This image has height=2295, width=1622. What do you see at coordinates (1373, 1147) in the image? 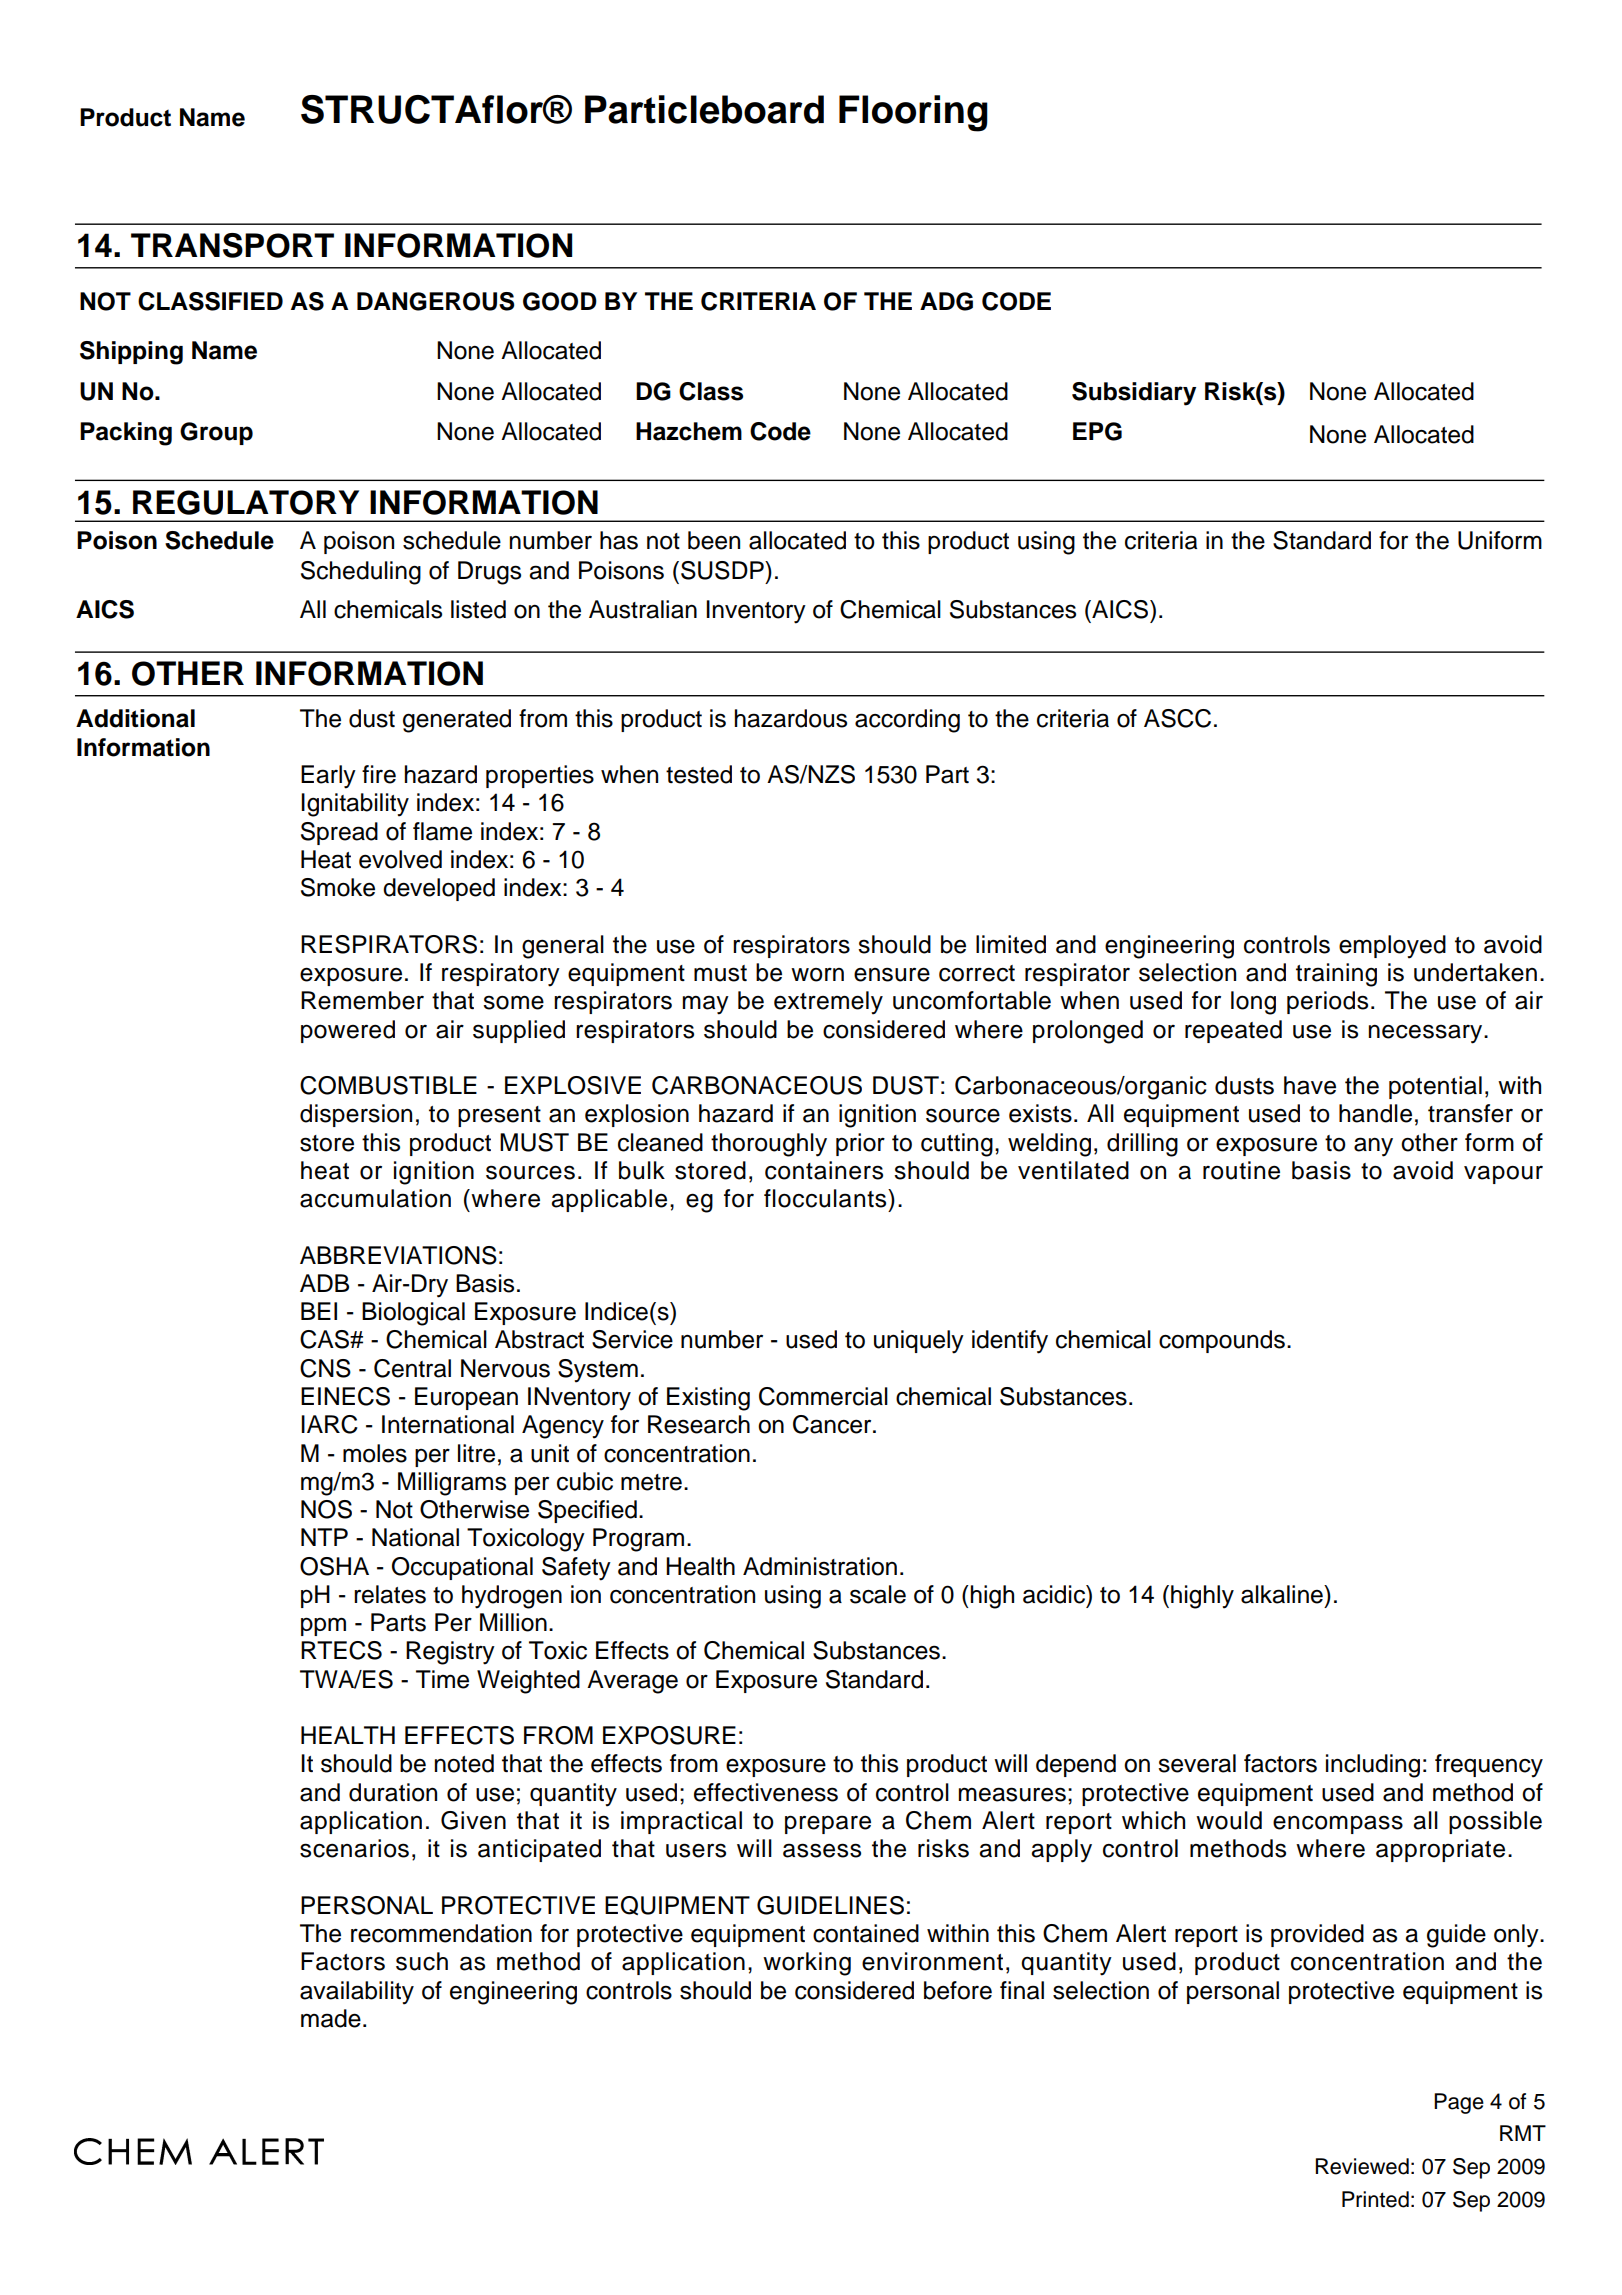
I see `any` at bounding box center [1373, 1147].
